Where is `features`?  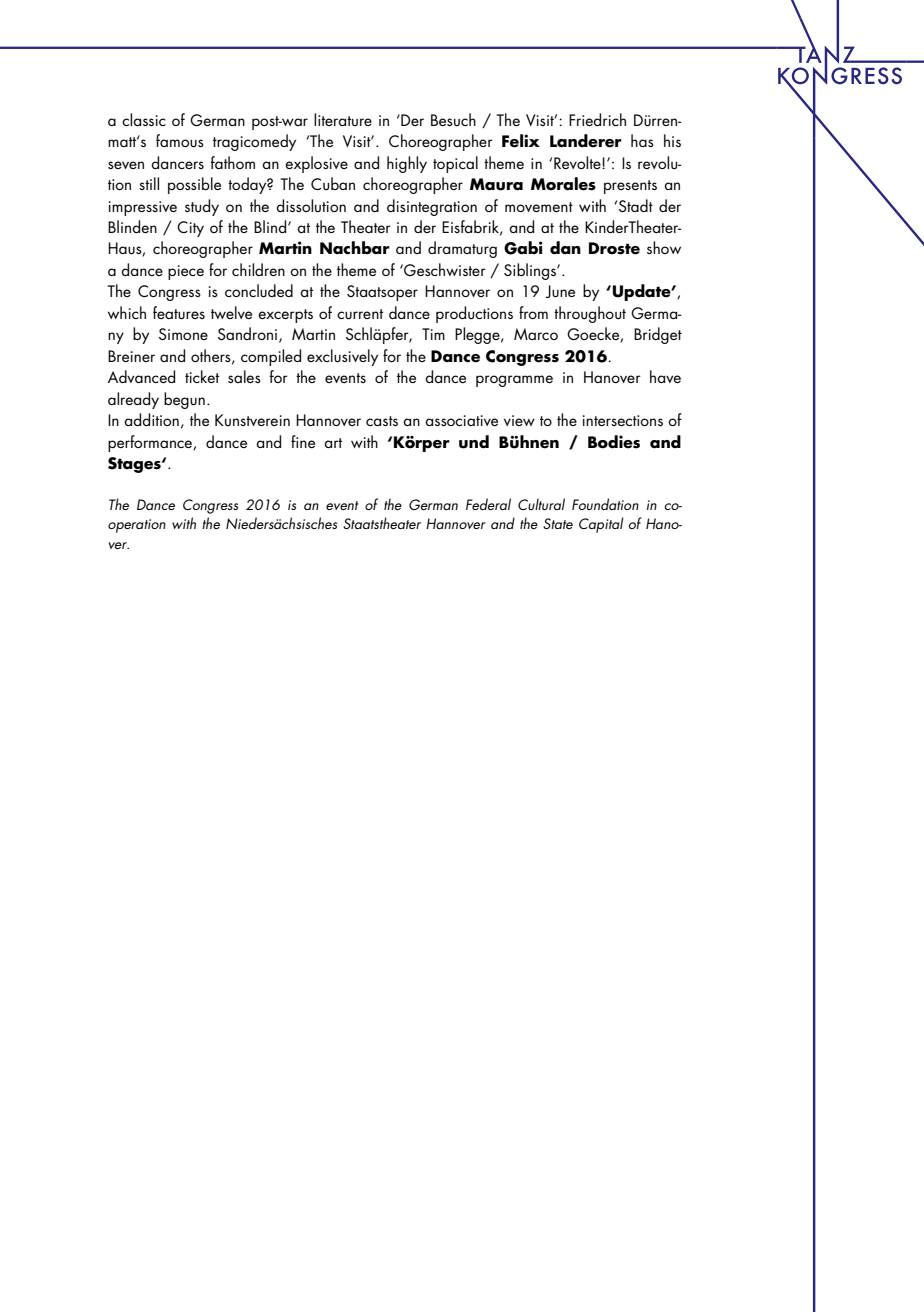 features is located at coordinates (179, 313).
